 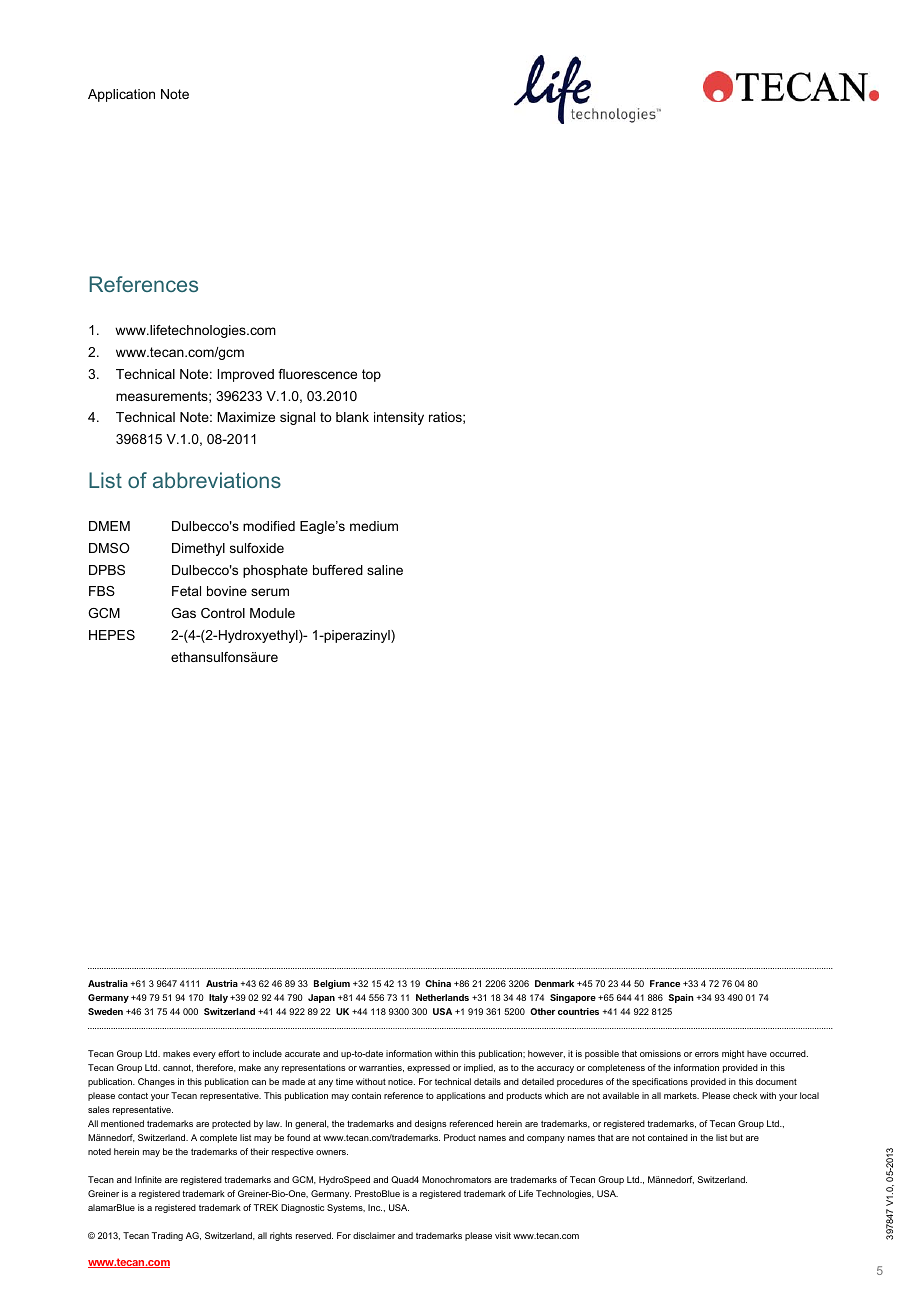 What do you see at coordinates (399, 418) in the document?
I see `intensity` at bounding box center [399, 418].
